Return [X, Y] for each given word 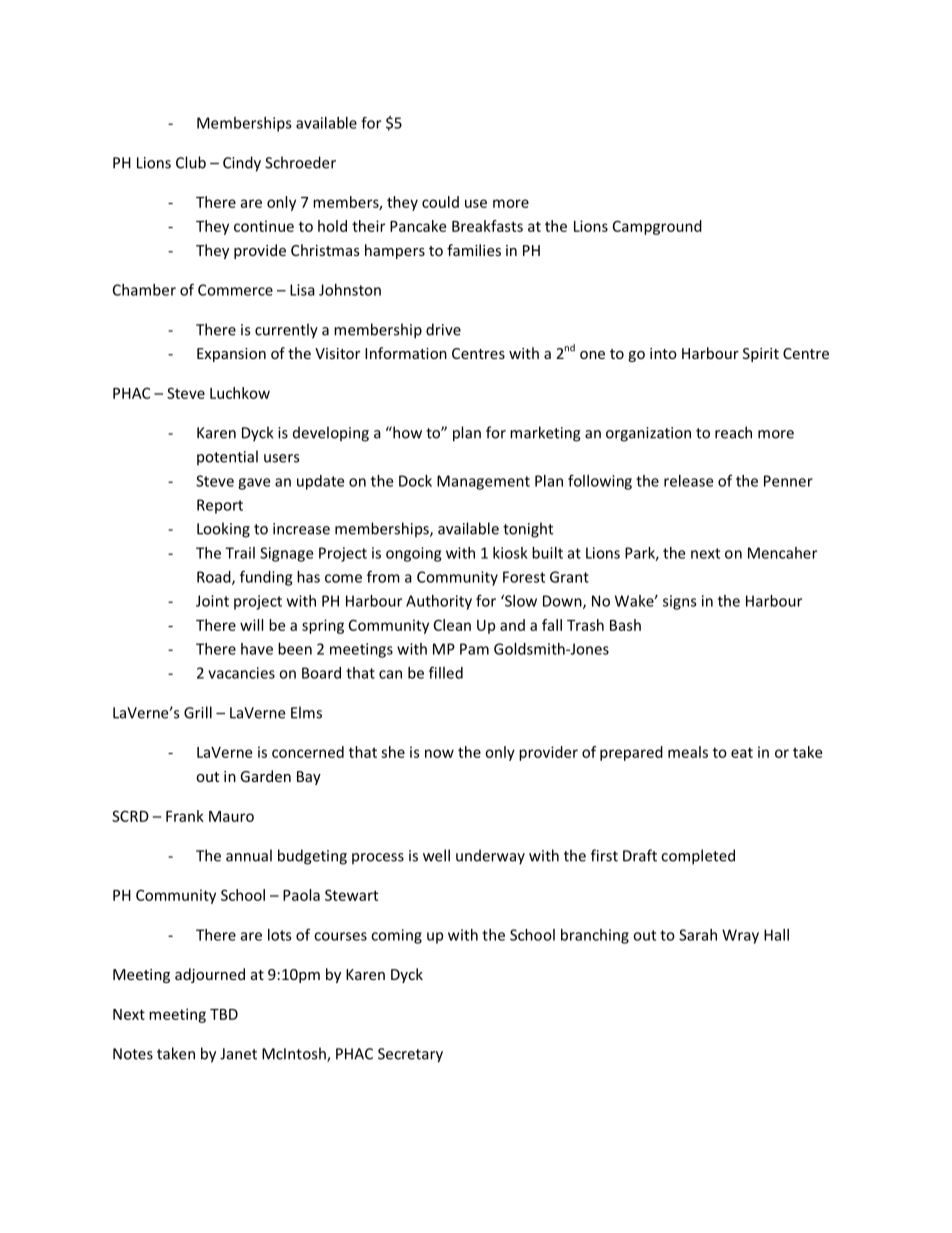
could [440, 202]
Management [483, 482]
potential [227, 458]
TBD [224, 1014]
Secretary [410, 1055]
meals [688, 752]
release [688, 481]
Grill [198, 712]
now [439, 753]
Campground [657, 227]
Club [191, 162]
